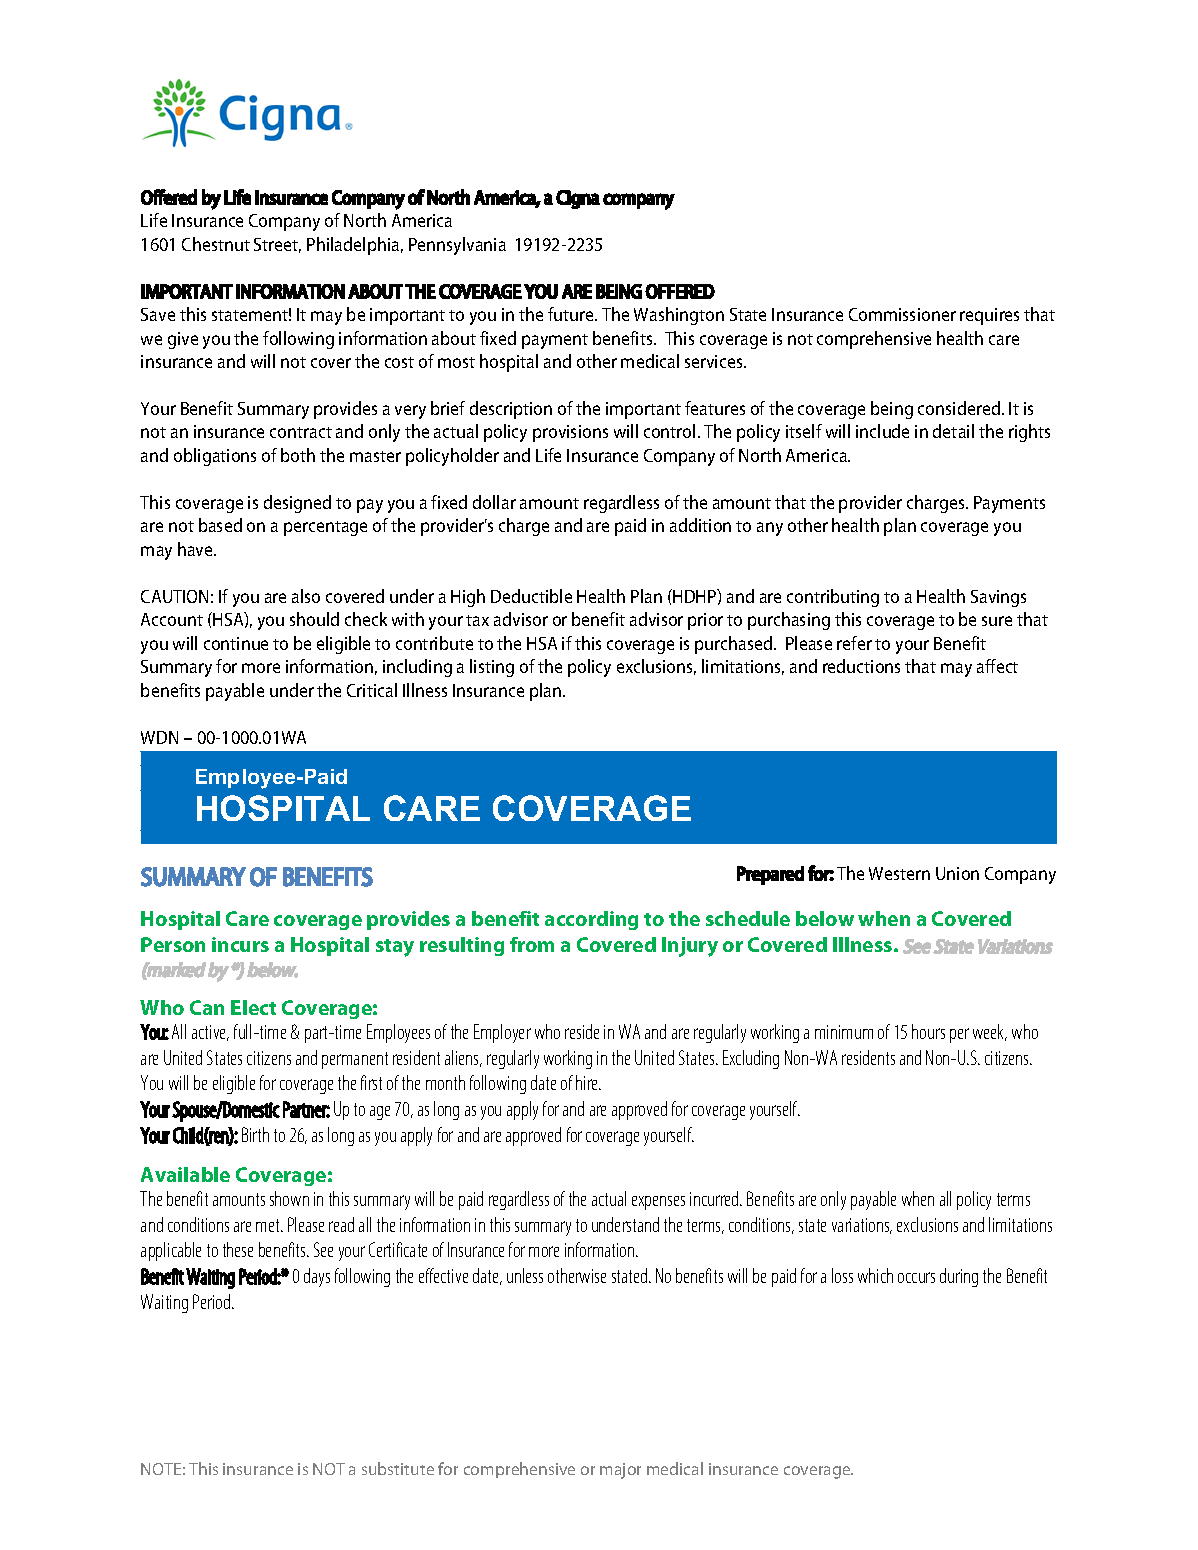 Image resolution: width=1198 pixels, height=1550 pixels. Describe the element at coordinates (916, 1277) in the document. I see `occurs` at that location.
